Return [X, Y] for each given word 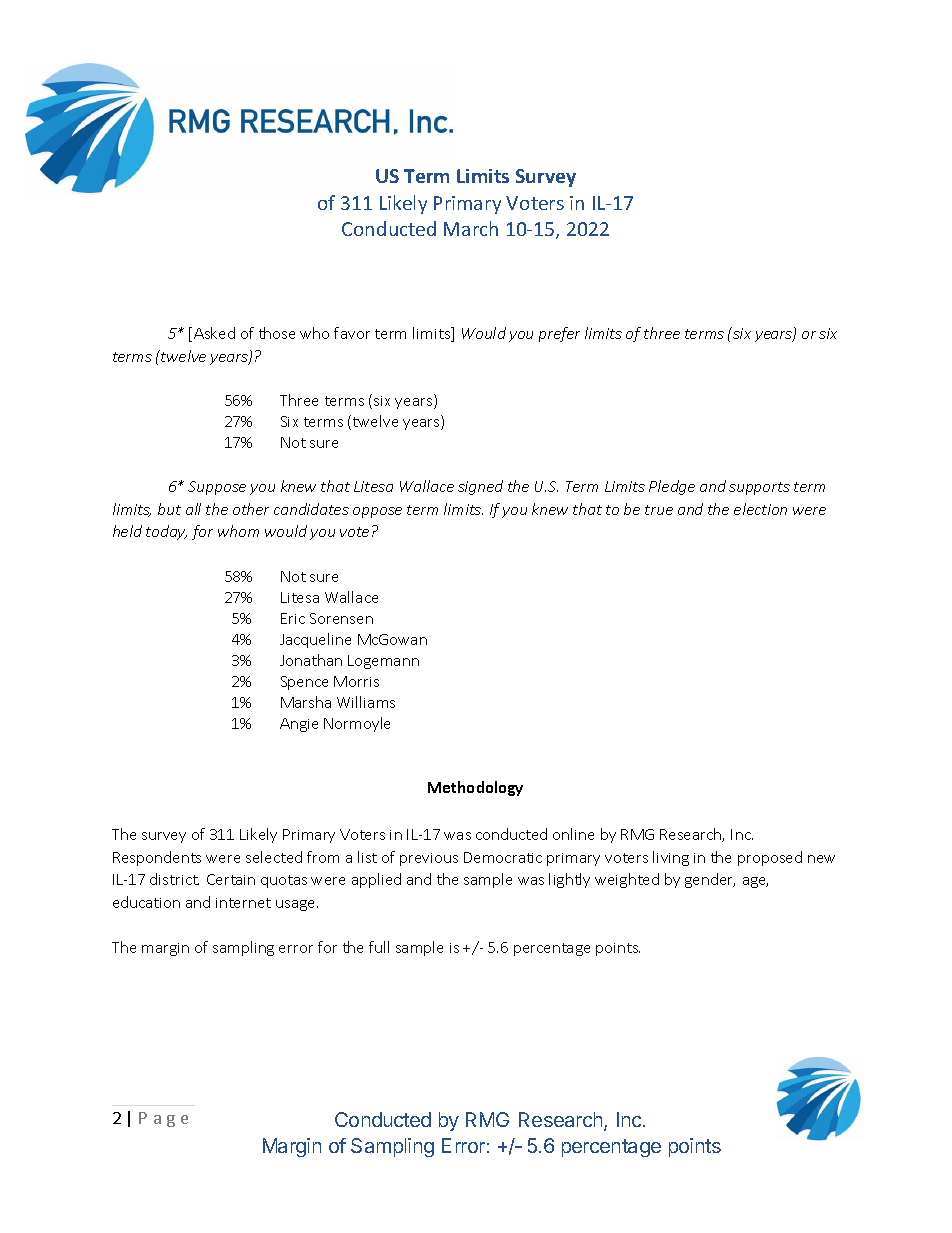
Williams [366, 702]
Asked [214, 333]
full [379, 947]
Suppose [217, 488]
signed [480, 487]
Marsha [306, 702]
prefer [559, 334]
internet [243, 903]
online [573, 834]
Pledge [672, 487]
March [471, 228]
